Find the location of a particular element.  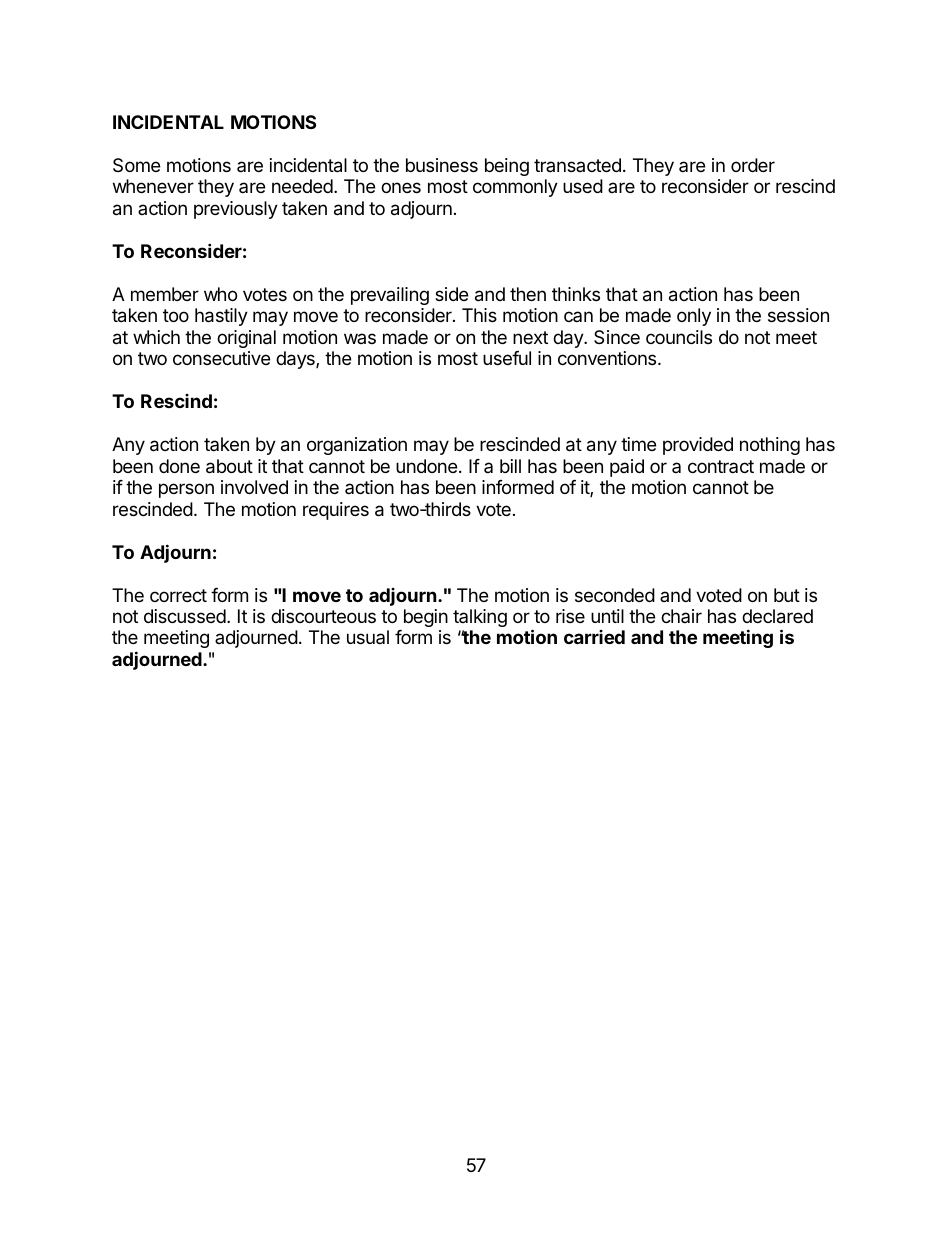

chair is located at coordinates (681, 616).
